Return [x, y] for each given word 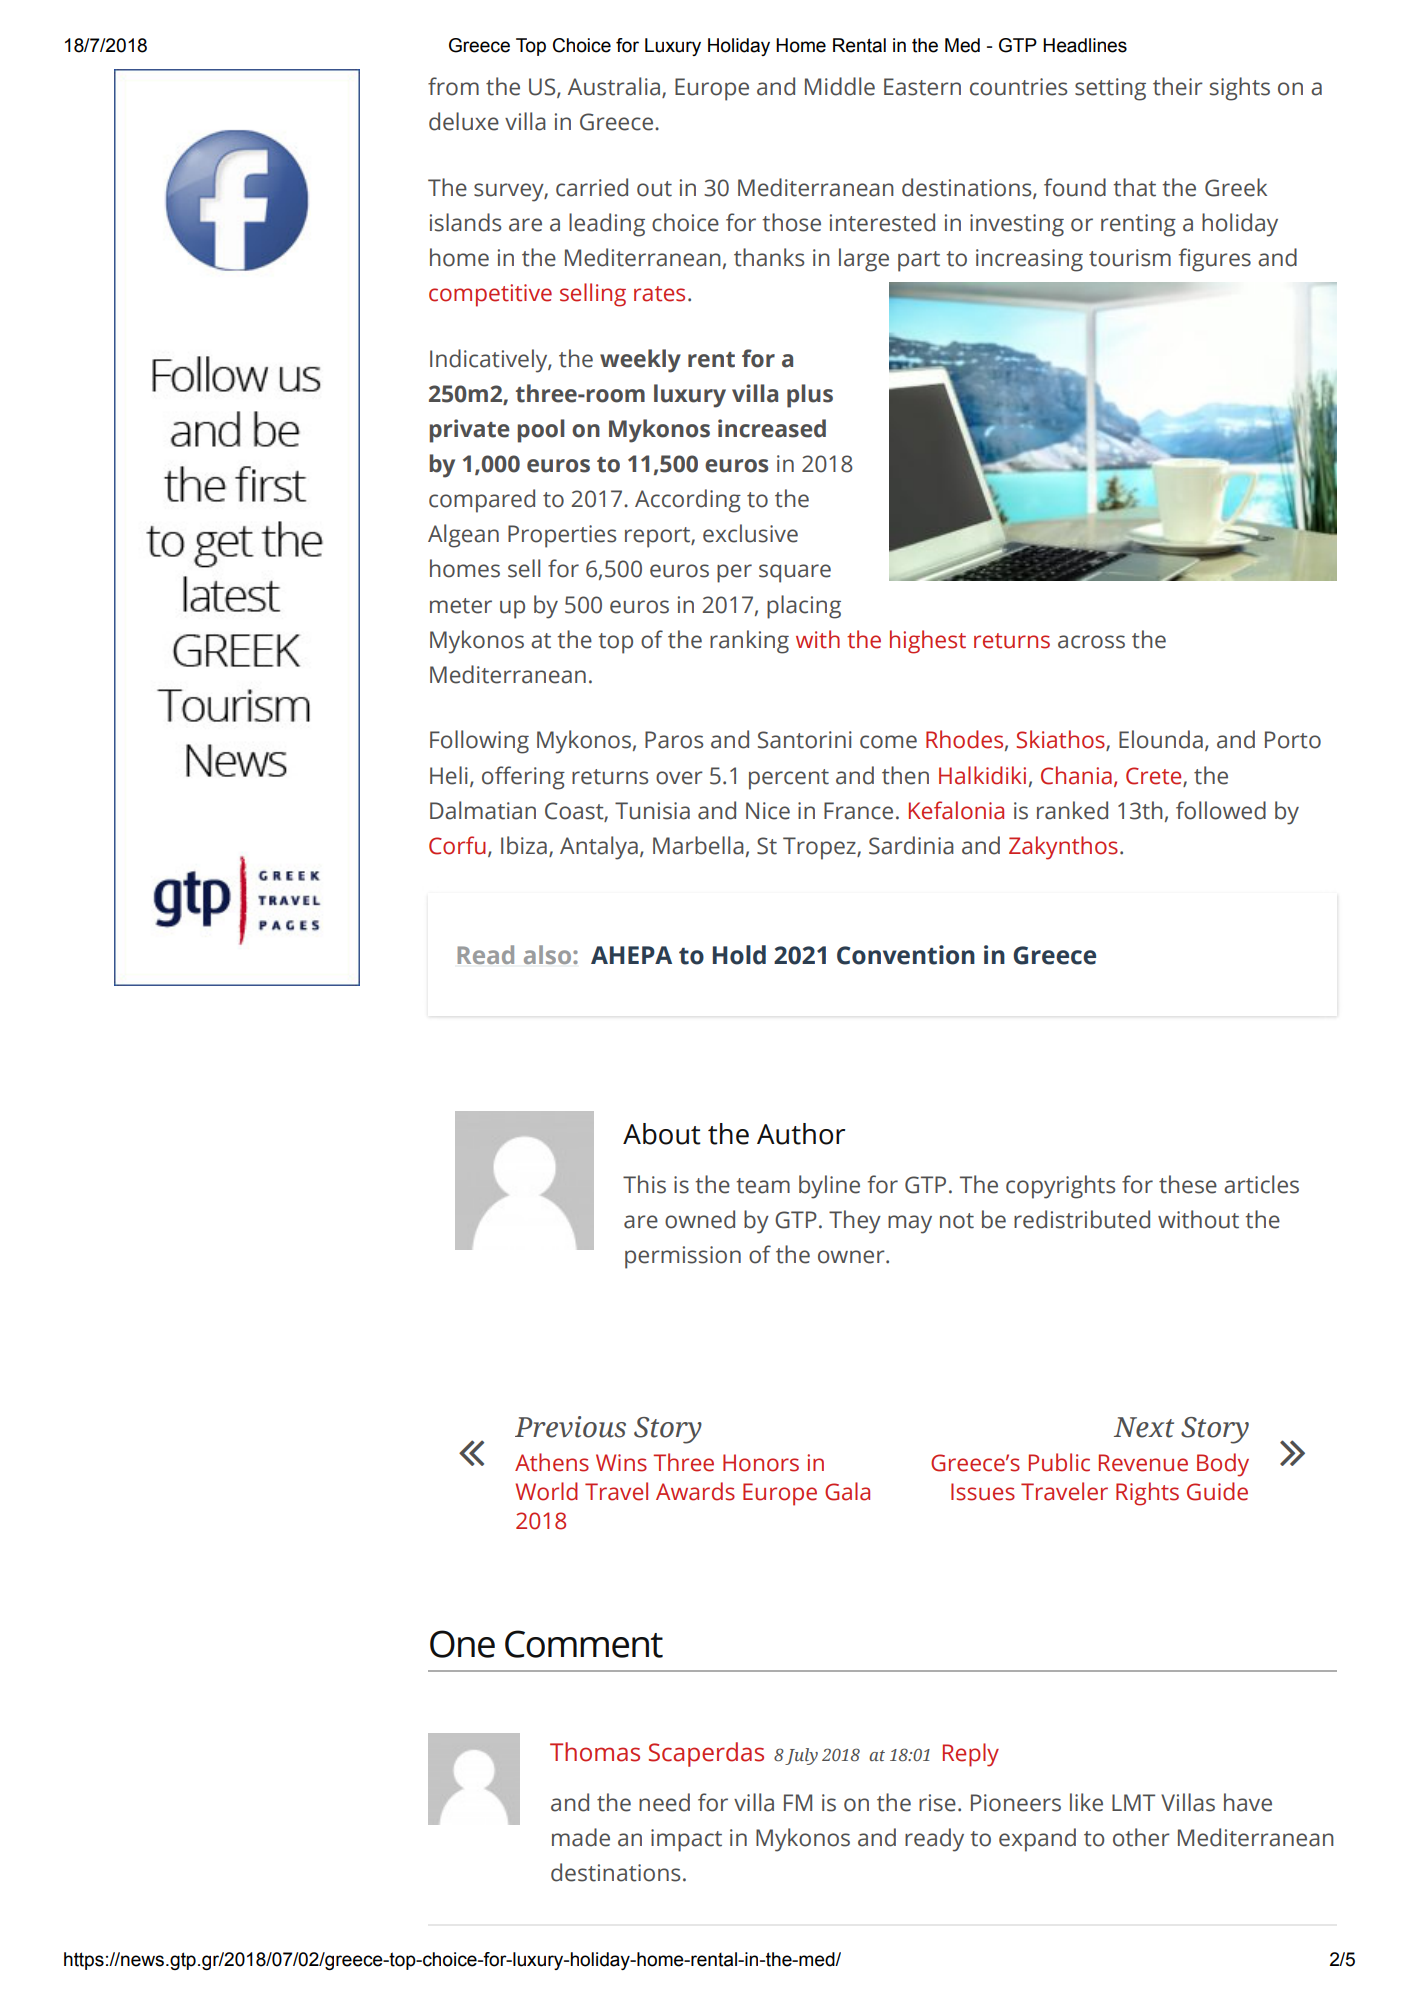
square [795, 573]
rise [937, 1803]
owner [852, 1257]
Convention [906, 955]
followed [1221, 810]
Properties [562, 536]
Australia [615, 87]
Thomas [595, 1752]
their [1178, 86]
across [1091, 642]
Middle [840, 86]
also [549, 954]
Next [1144, 1427]
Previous [570, 1427]
